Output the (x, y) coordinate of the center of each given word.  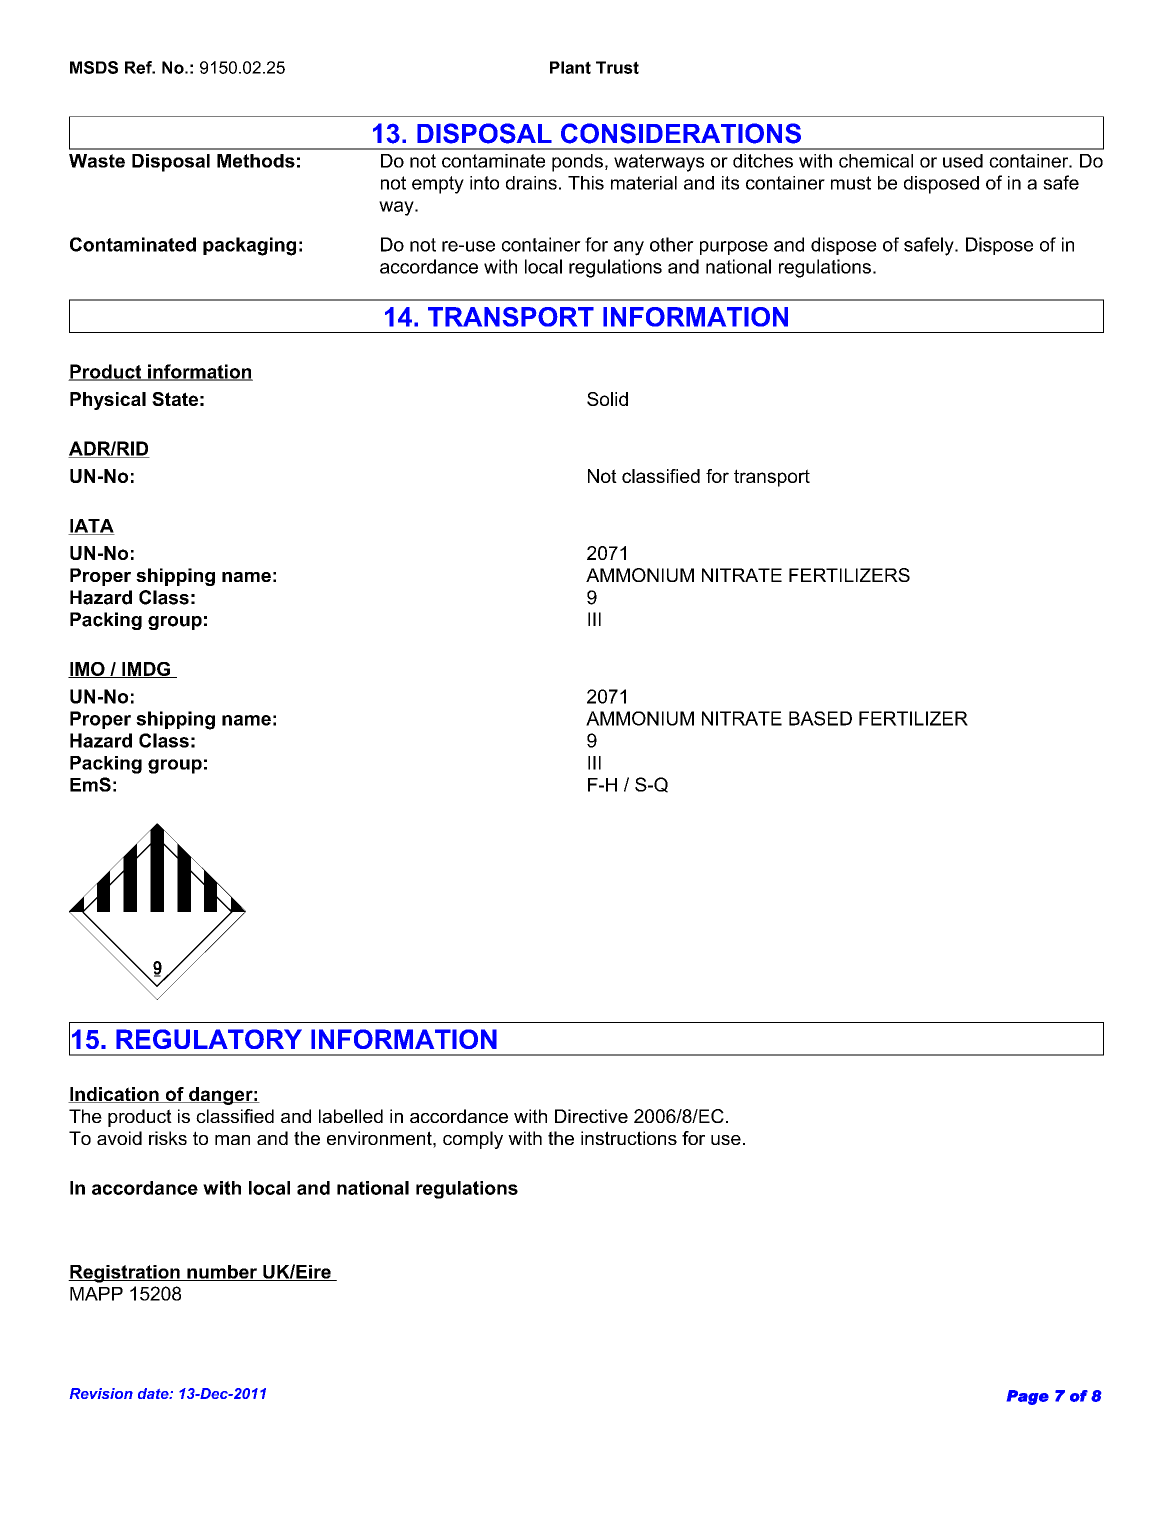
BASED (820, 718)
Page (1028, 1397)
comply (473, 1140)
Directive (591, 1116)
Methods (256, 161)
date (154, 1393)
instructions (629, 1138)
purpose (734, 248)
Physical (108, 401)
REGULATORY (209, 1039)
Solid (607, 399)
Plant (570, 67)
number (222, 1273)
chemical (876, 161)
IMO (87, 670)
